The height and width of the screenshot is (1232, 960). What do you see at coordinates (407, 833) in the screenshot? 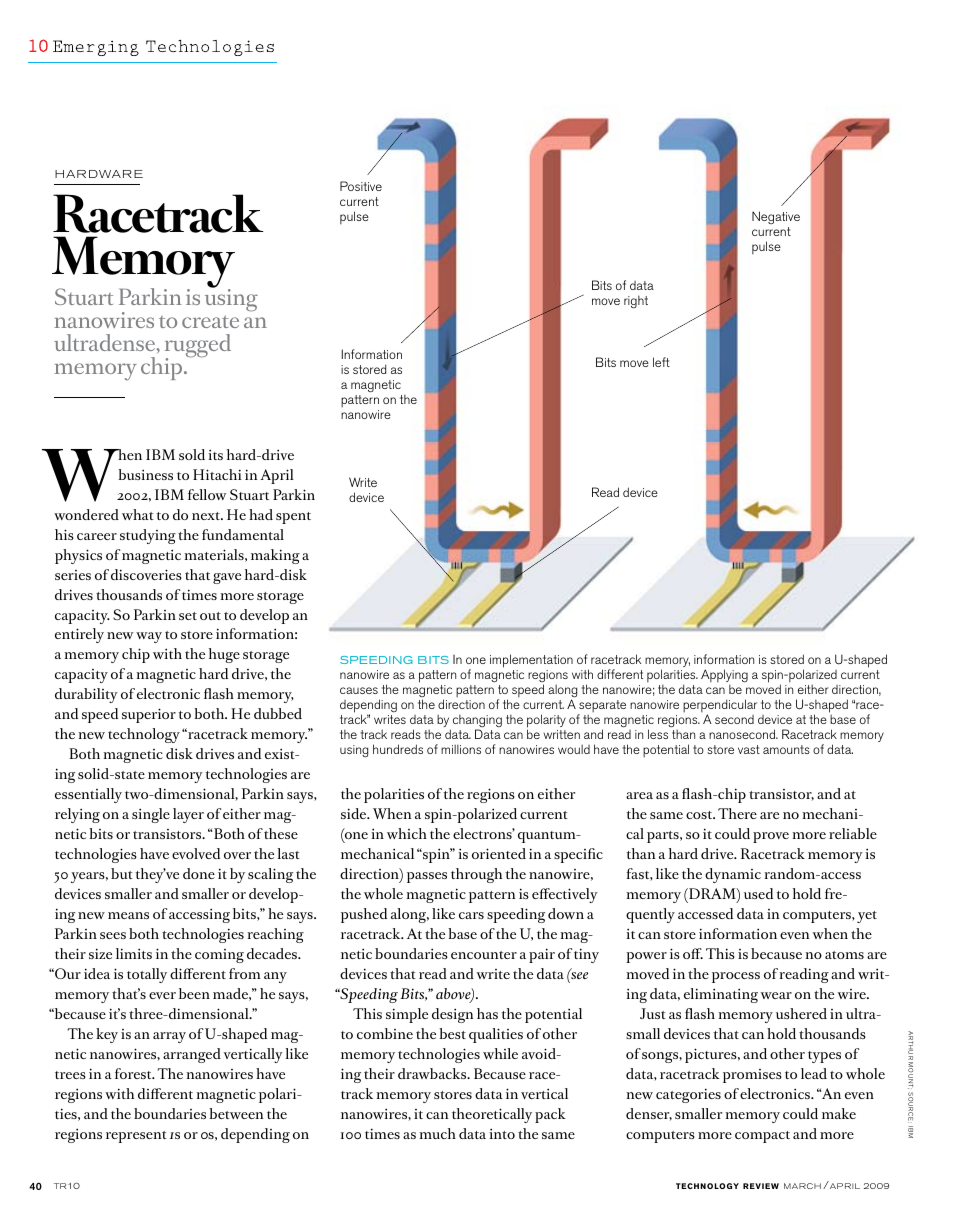
I see `which` at bounding box center [407, 833].
